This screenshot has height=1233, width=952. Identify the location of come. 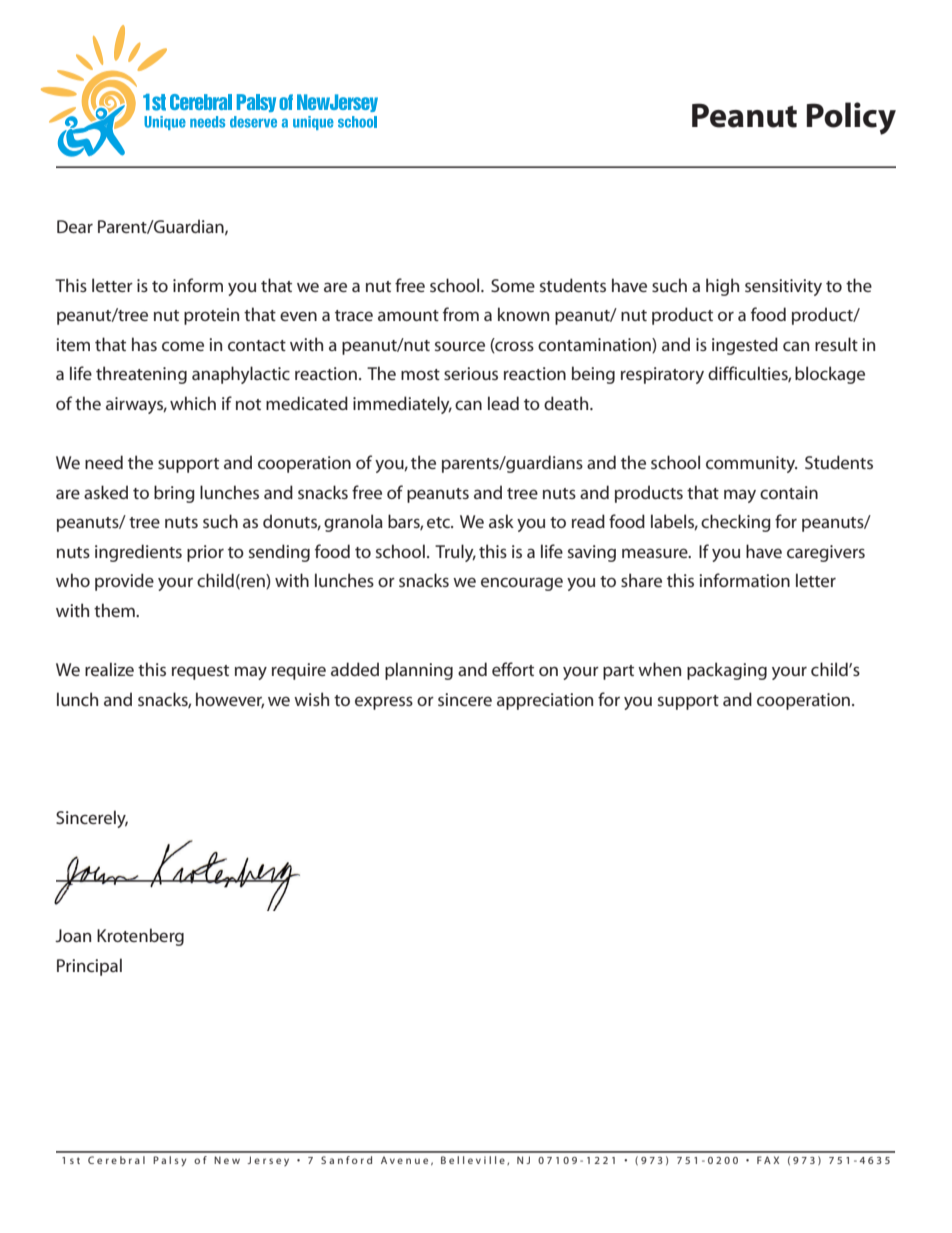
(183, 346).
